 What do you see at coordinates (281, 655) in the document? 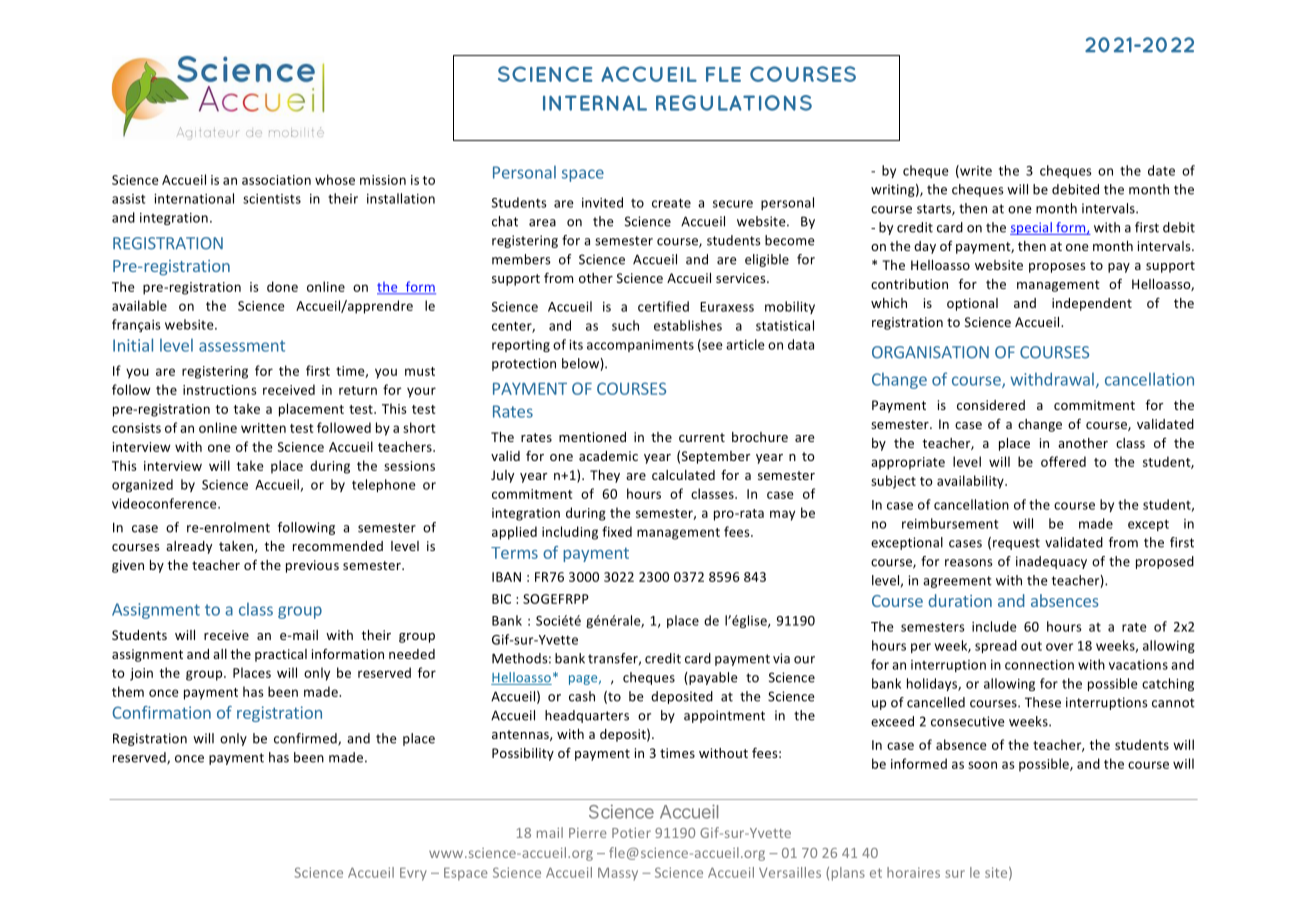
I see `practical` at bounding box center [281, 655].
